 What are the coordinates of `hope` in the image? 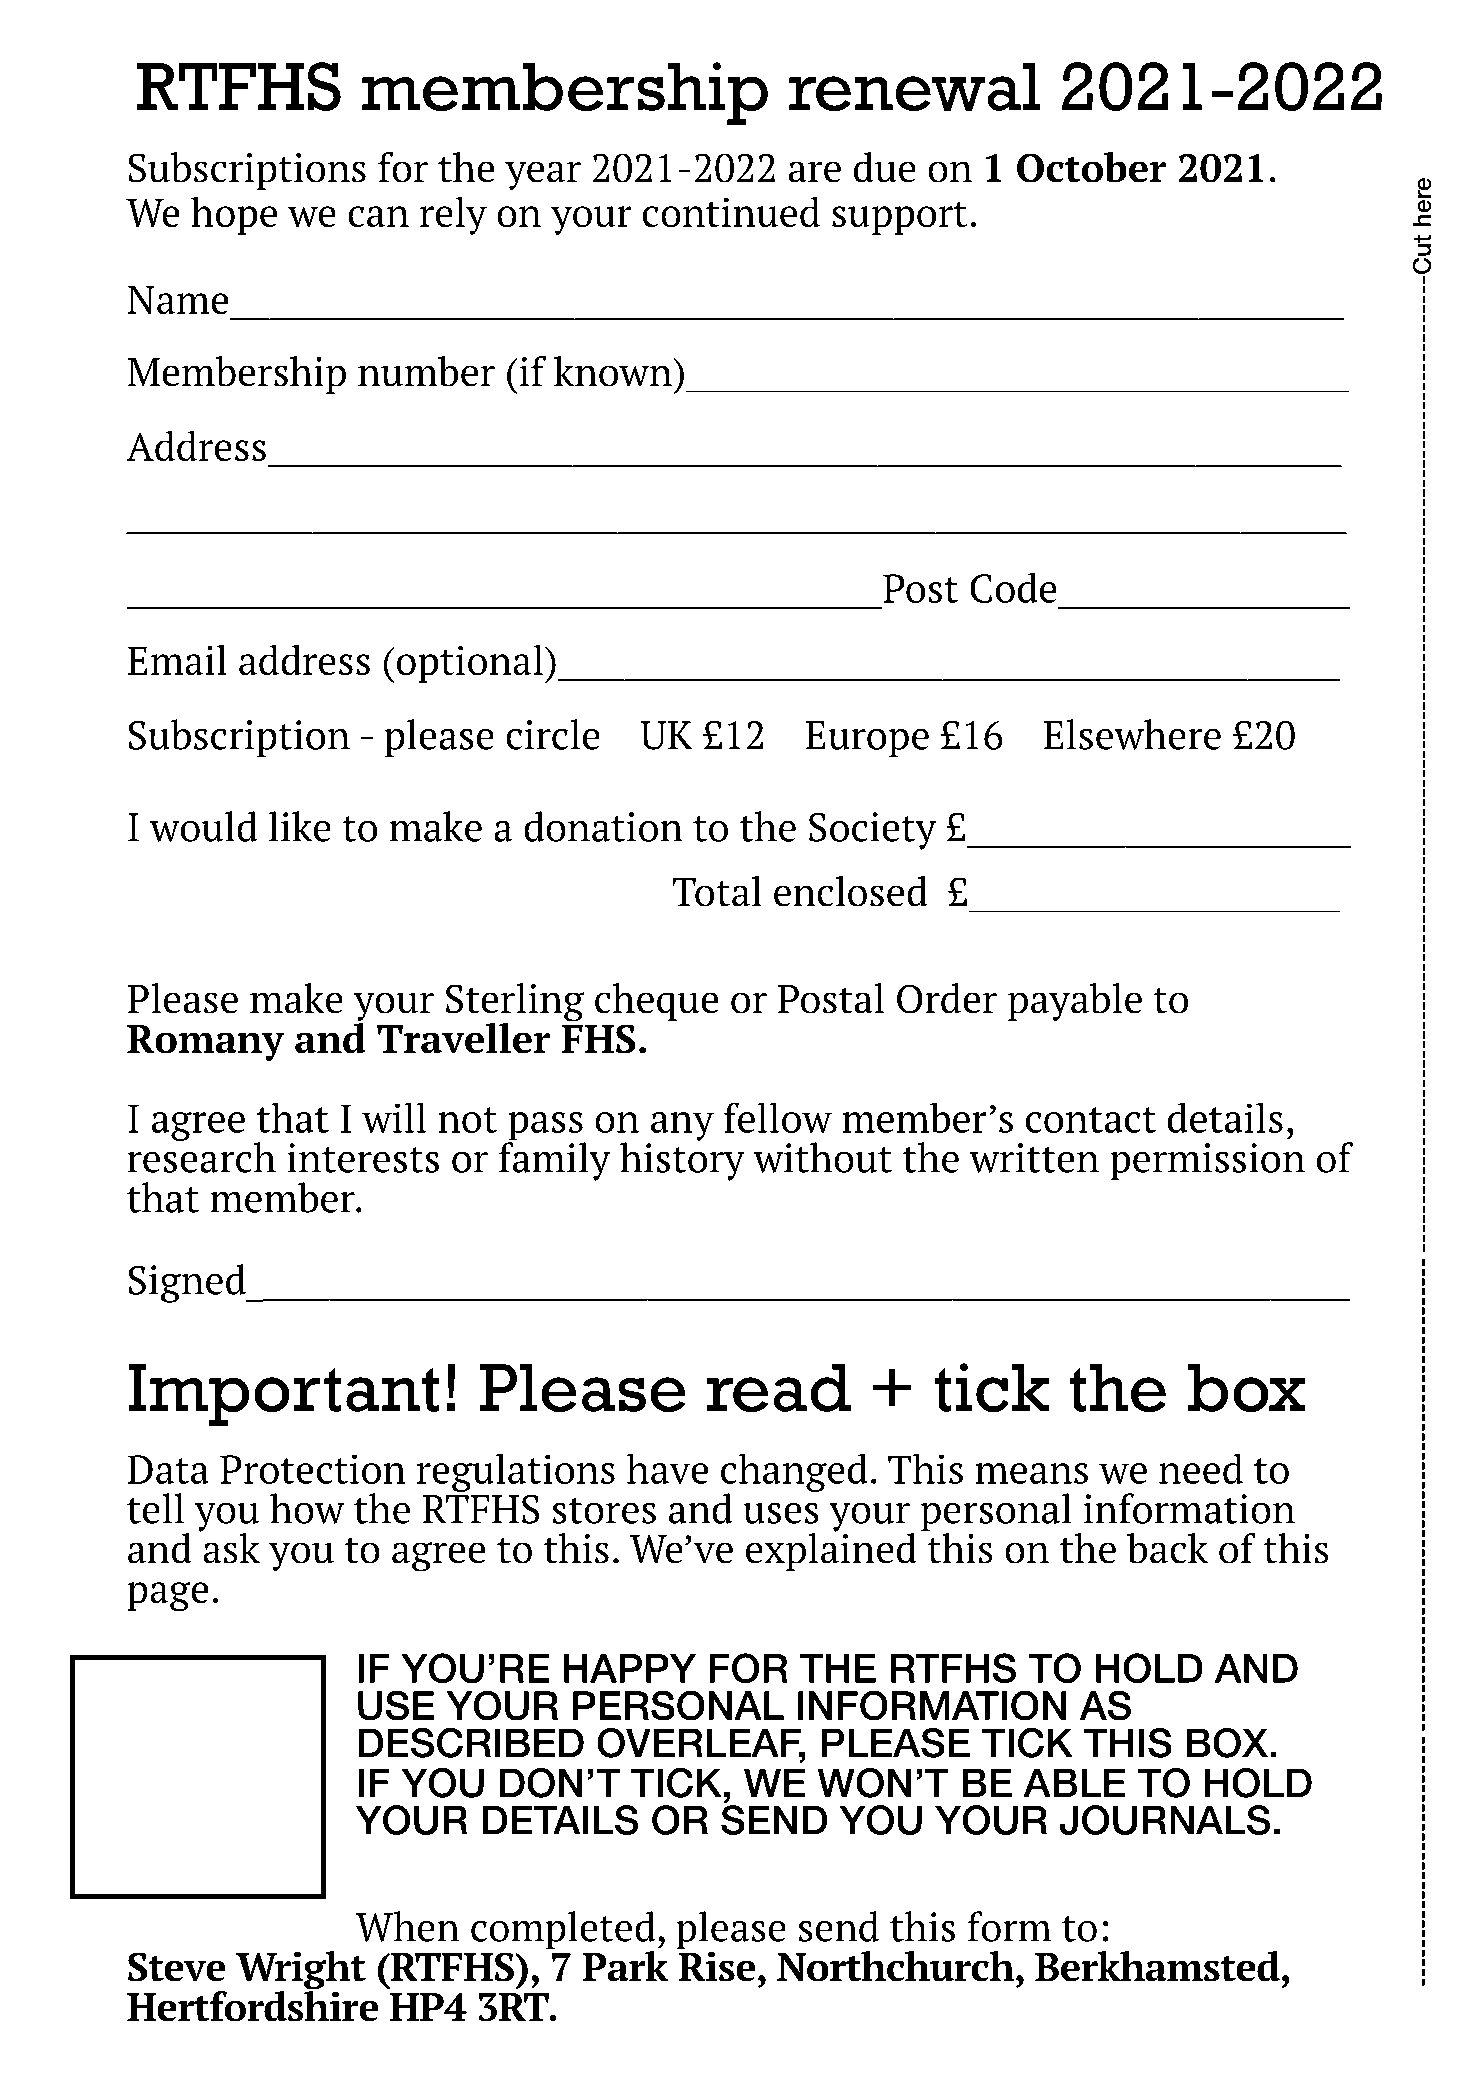 It's located at (234, 216).
